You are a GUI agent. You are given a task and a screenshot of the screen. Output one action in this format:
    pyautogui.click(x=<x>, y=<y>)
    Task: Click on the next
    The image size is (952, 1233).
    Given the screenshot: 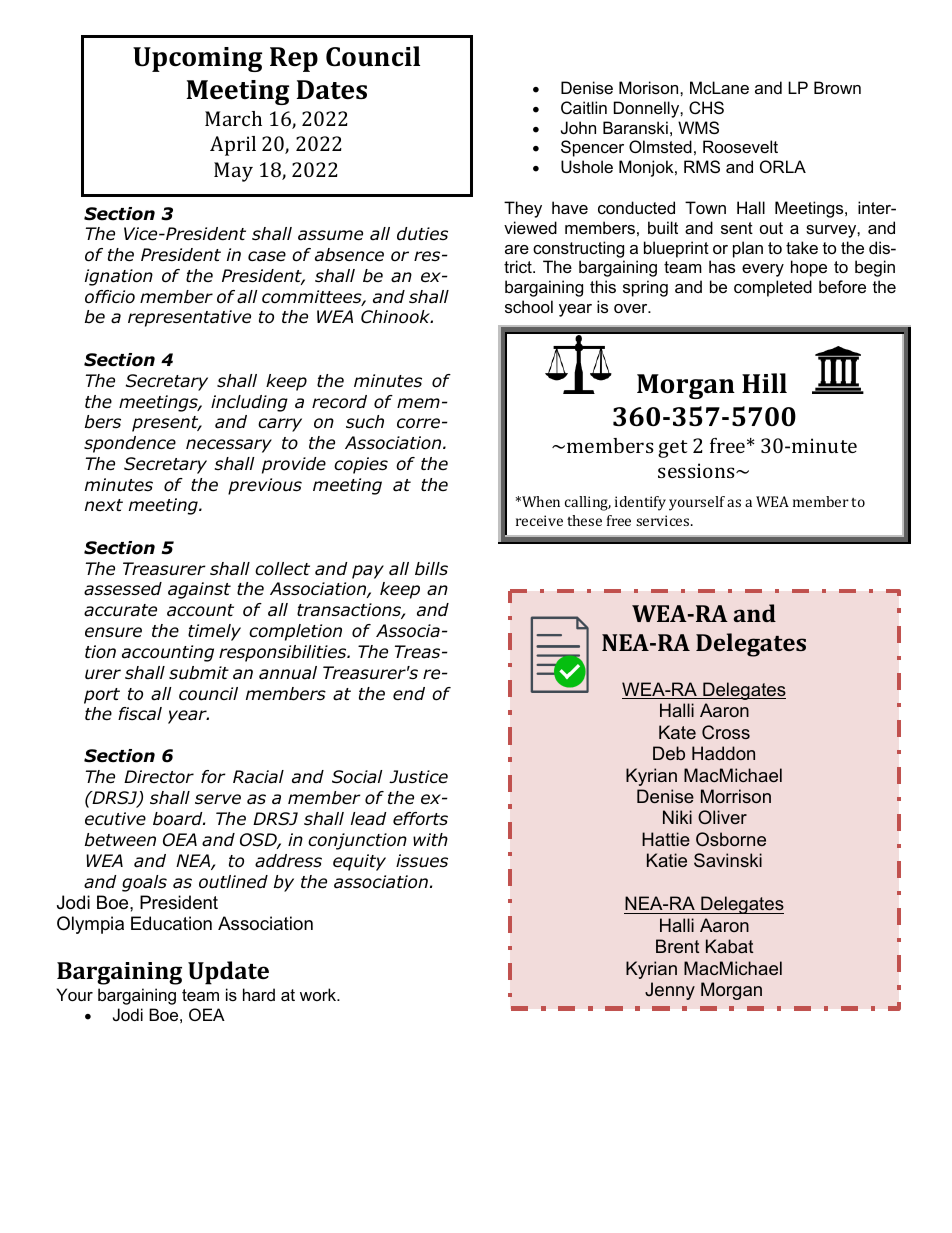 What is the action you would take?
    pyautogui.click(x=104, y=505)
